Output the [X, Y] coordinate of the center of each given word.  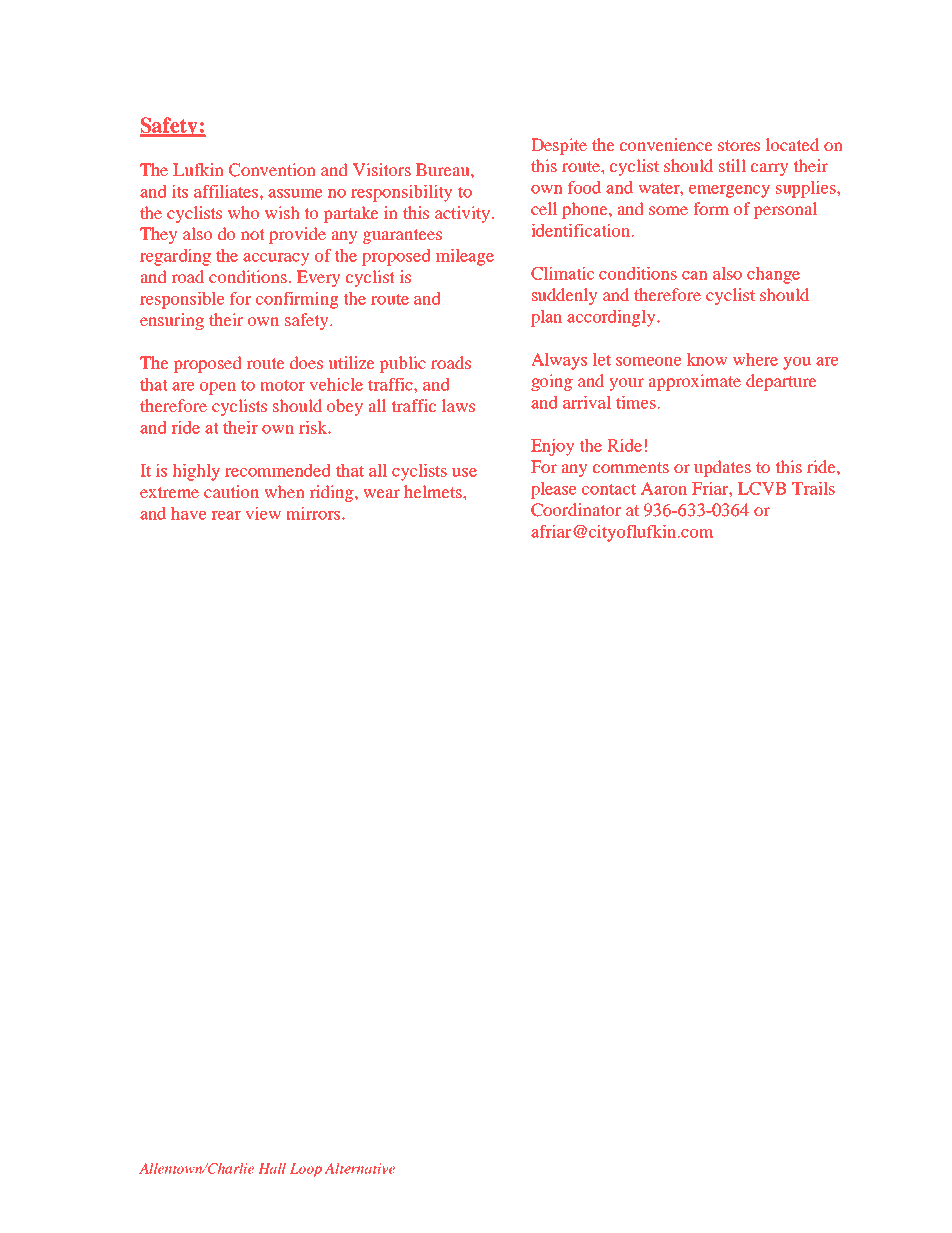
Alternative [359, 1168]
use [464, 472]
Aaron [664, 488]
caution [231, 491]
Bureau [444, 169]
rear [226, 515]
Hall [272, 1168]
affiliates [227, 191]
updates [722, 468]
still [732, 165]
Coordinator [576, 510]
